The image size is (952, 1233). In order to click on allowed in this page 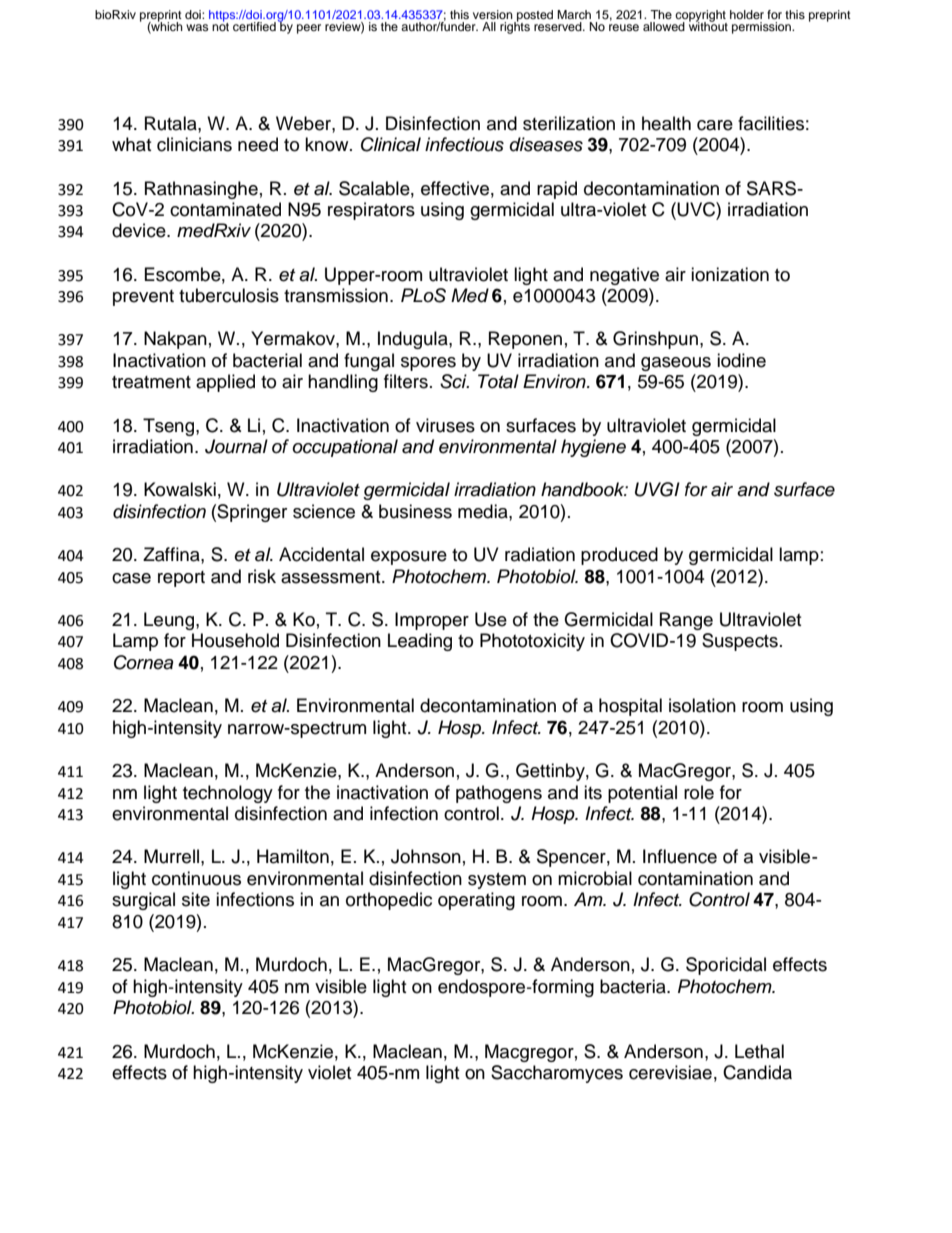, I will do `click(664, 26)`.
